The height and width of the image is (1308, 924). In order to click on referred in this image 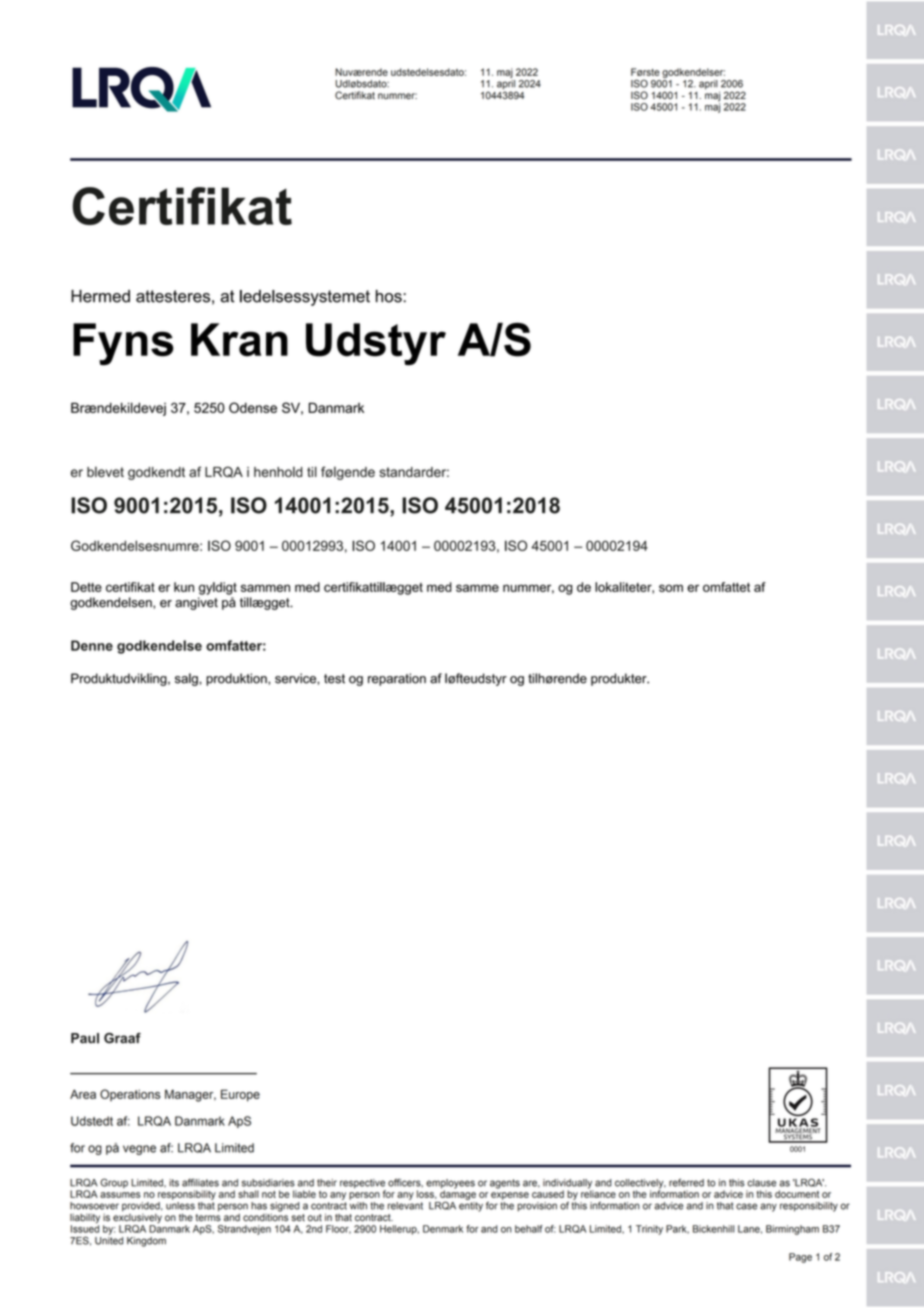, I will do `click(686, 1182)`.
